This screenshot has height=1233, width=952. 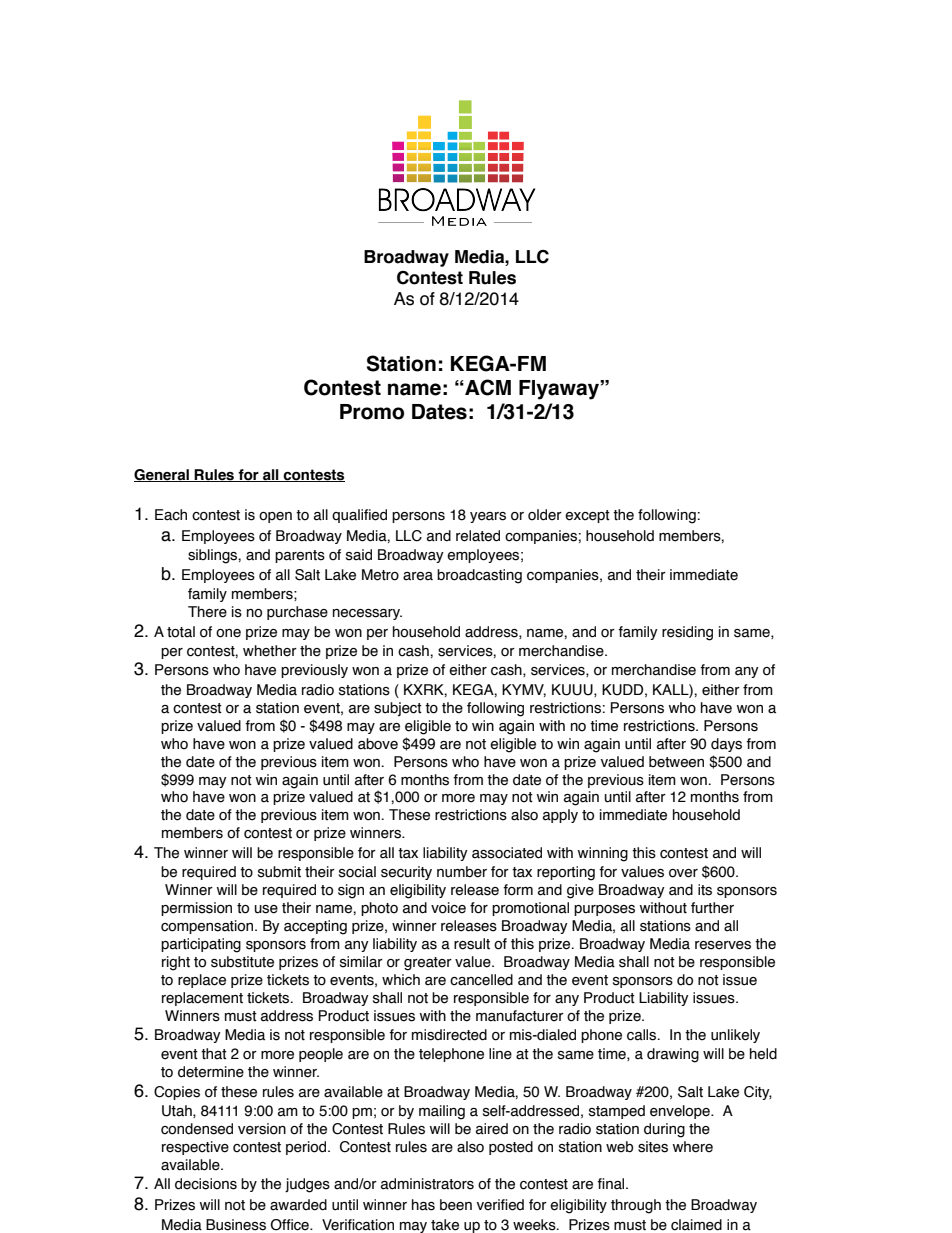 I want to click on cancelled, so click(x=481, y=980).
